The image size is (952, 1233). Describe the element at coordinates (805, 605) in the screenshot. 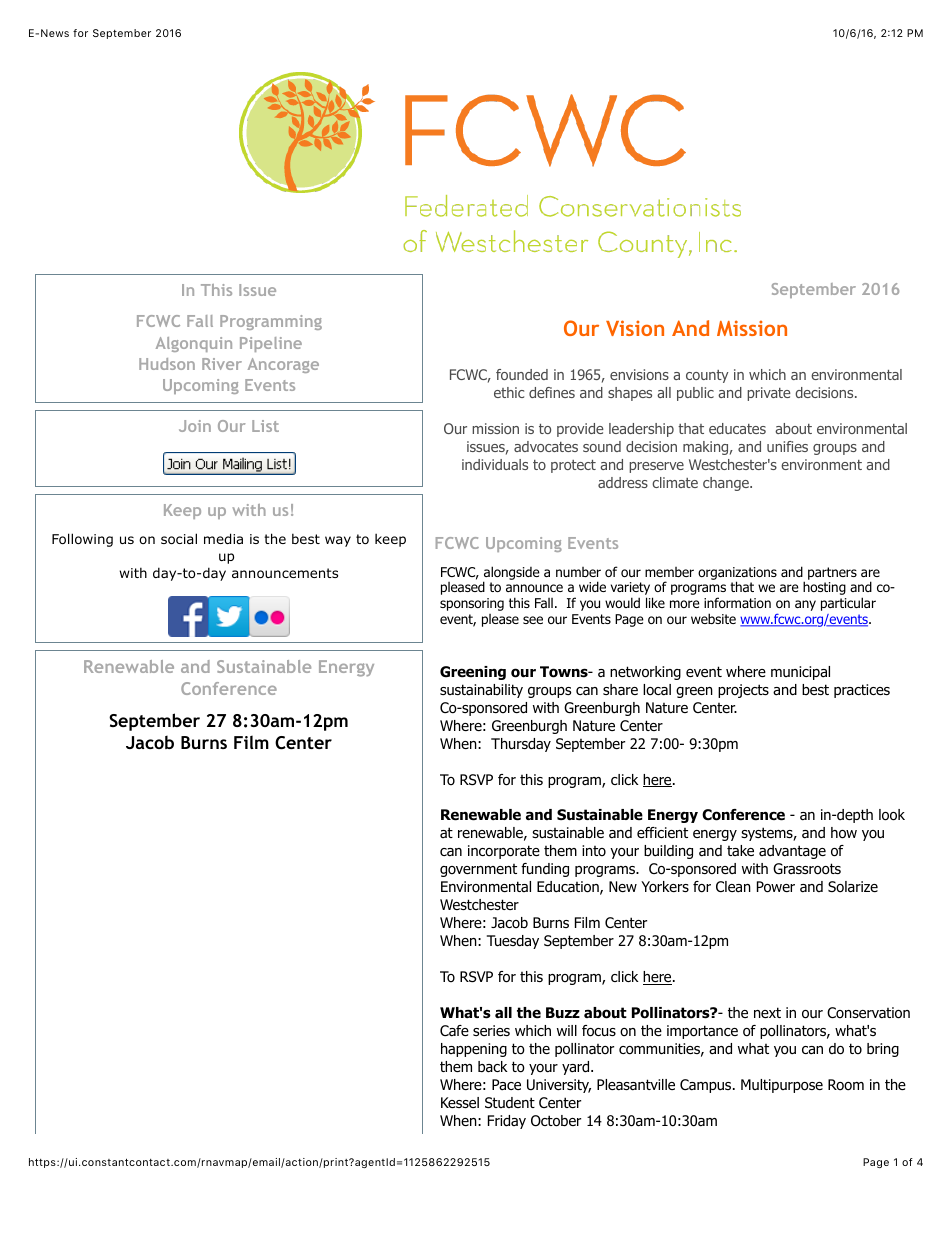

I see `any` at that location.
